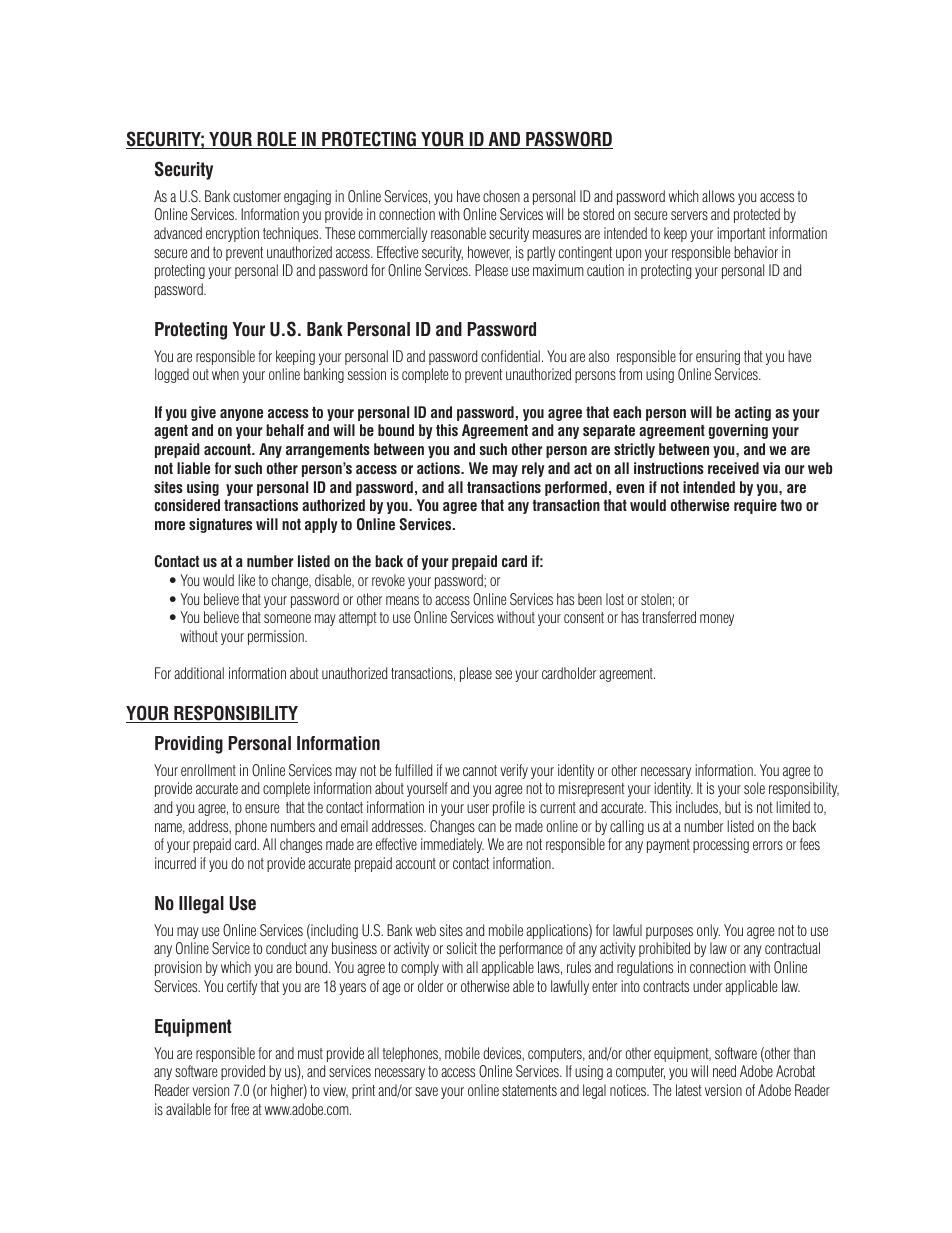 The height and width of the image is (1233, 952). Describe the element at coordinates (257, 196) in the image. I see `customer` at that location.
